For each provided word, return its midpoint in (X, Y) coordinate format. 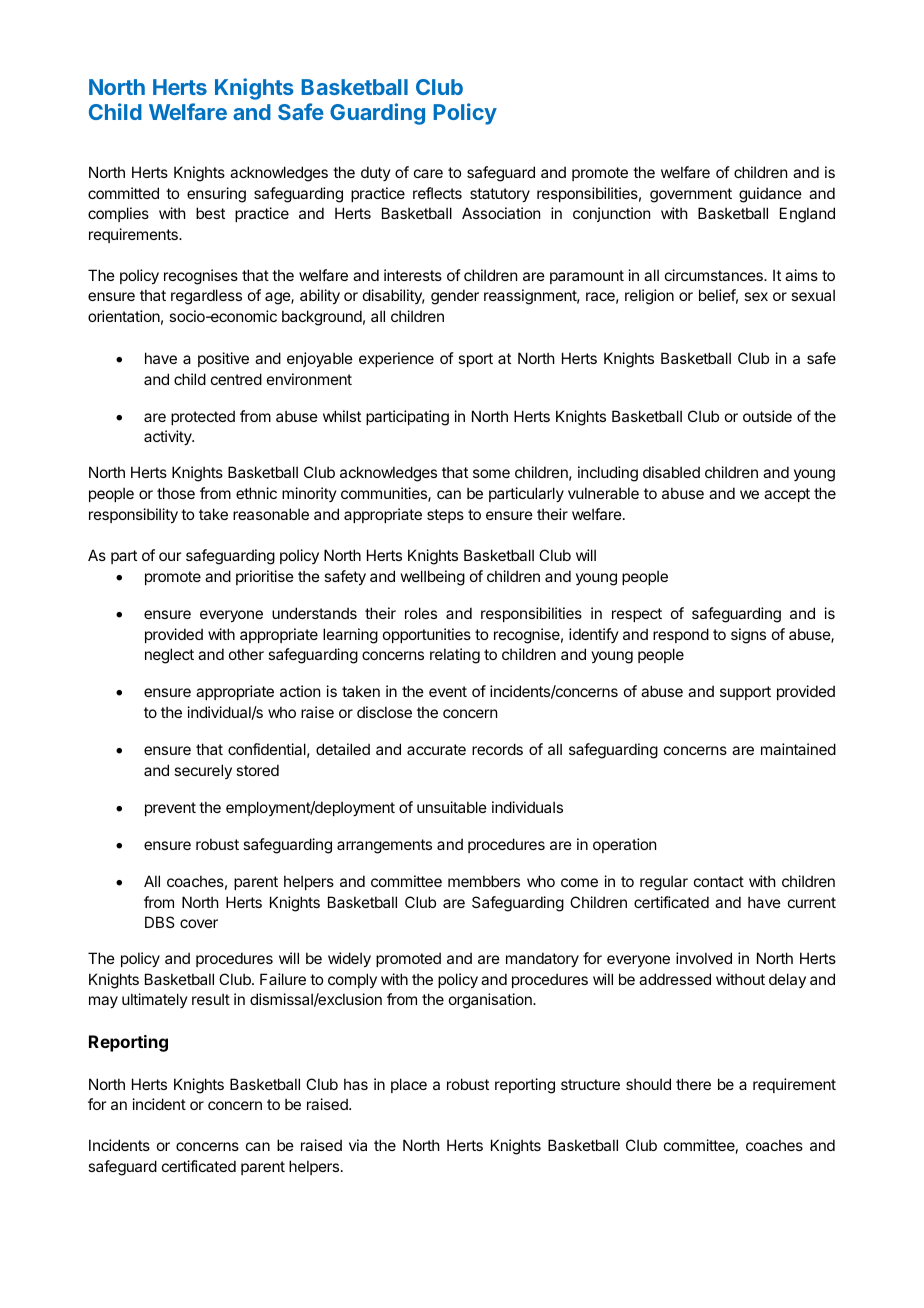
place (409, 1085)
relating (455, 656)
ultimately (155, 1000)
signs (748, 636)
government (691, 195)
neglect (169, 656)
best (210, 213)
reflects (437, 193)
